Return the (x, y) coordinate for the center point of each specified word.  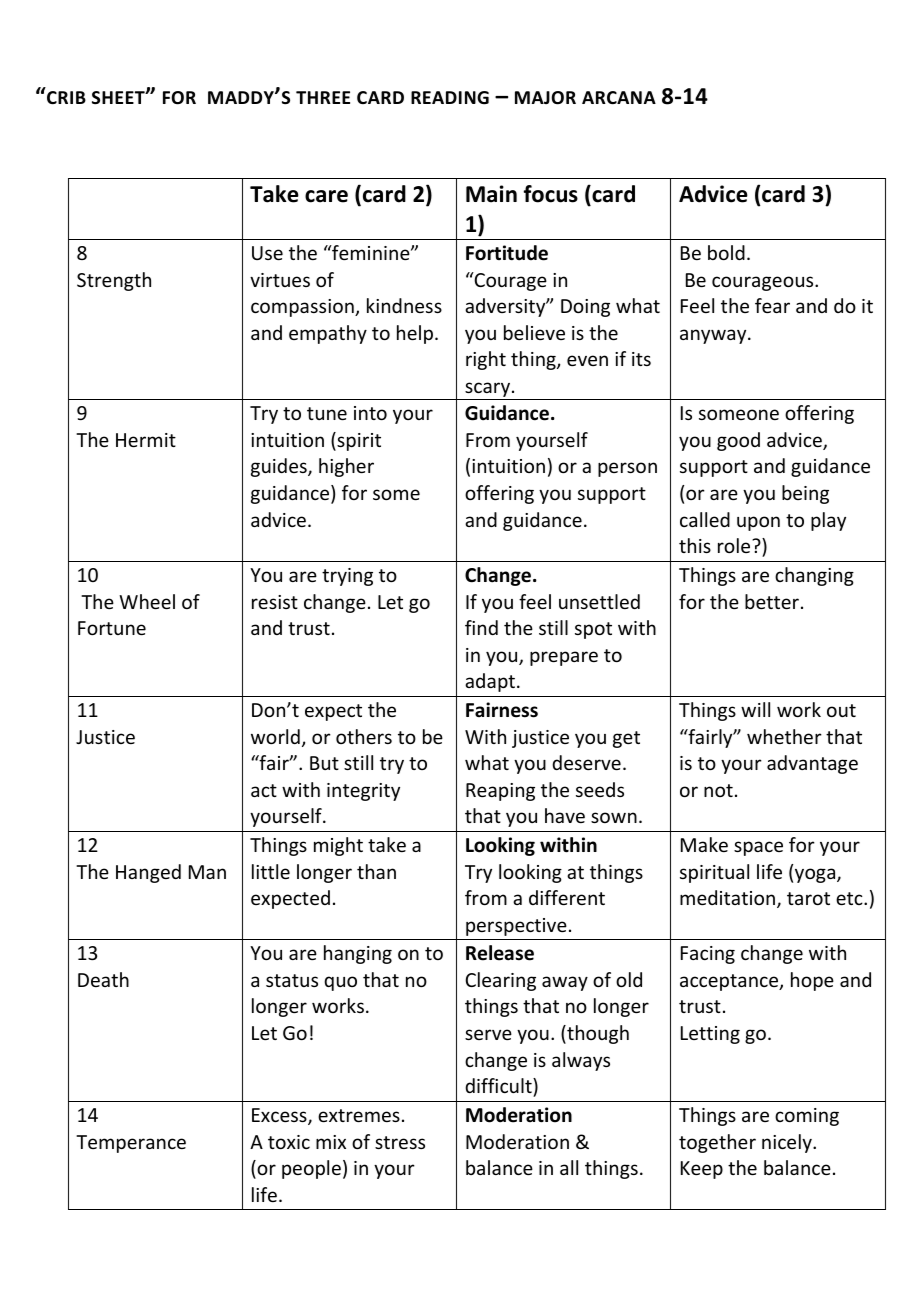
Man (207, 872)
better (772, 601)
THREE (323, 97)
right (486, 360)
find (481, 627)
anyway (714, 336)
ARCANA (619, 97)
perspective (516, 927)
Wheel (147, 601)
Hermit (146, 440)
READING (450, 98)
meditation (729, 899)
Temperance (131, 1144)
